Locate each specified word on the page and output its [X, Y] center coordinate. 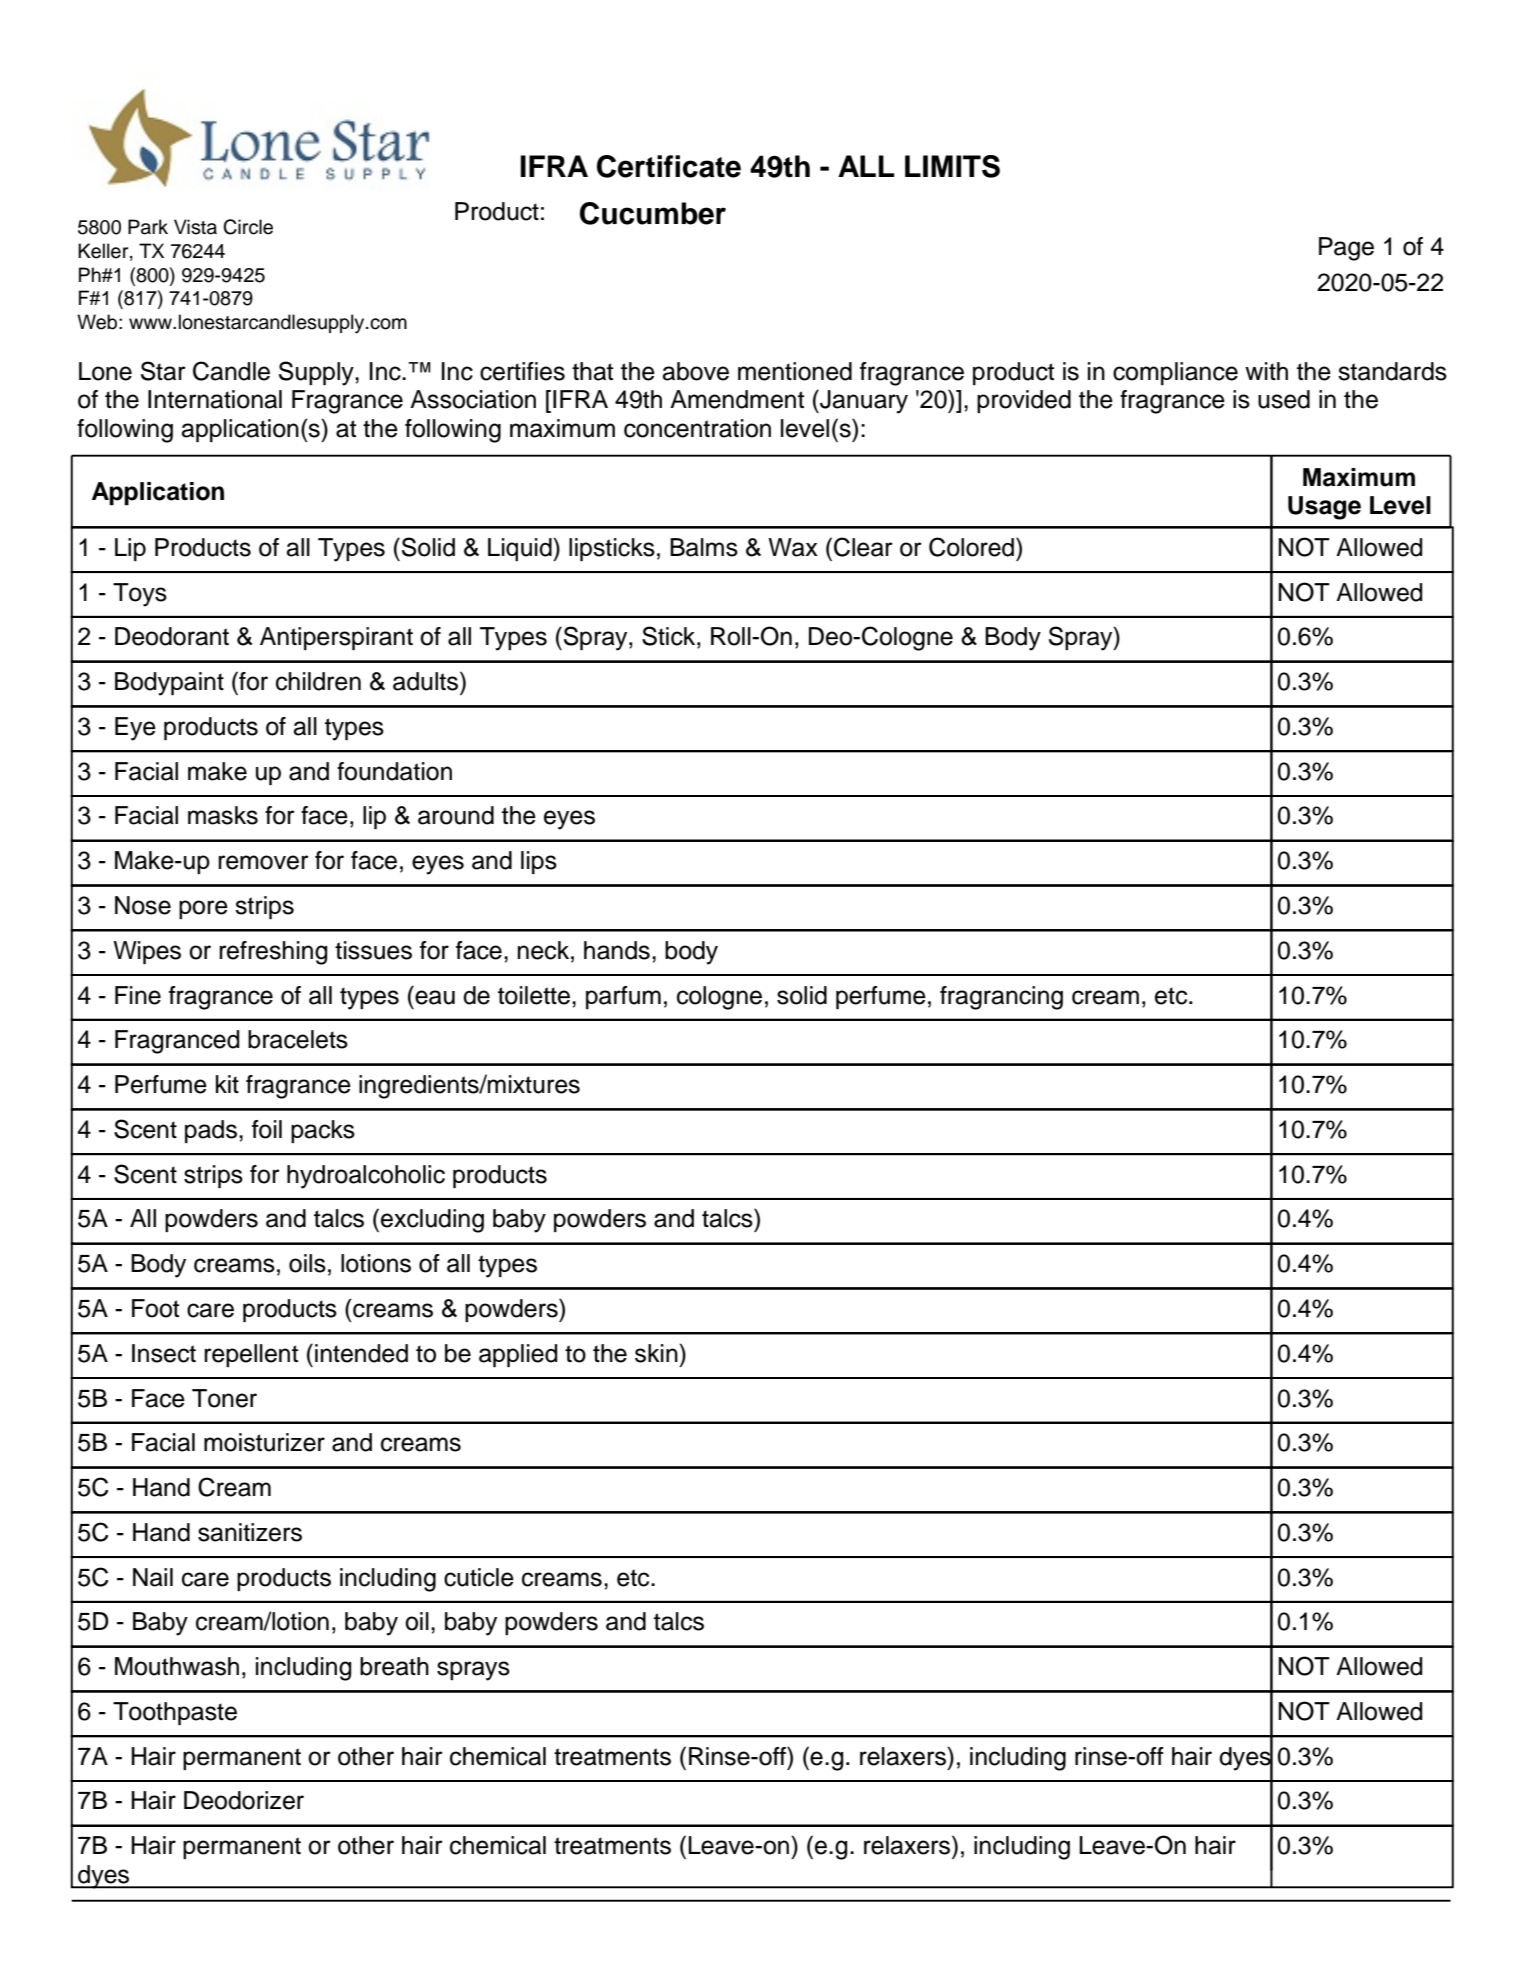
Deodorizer [244, 1800]
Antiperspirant [336, 638]
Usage [1324, 508]
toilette [534, 995]
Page [1346, 249]
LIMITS [952, 166]
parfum [623, 997]
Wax [793, 547]
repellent [251, 1355]
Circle [248, 227]
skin [657, 1353]
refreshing [273, 953]
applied [518, 1355]
